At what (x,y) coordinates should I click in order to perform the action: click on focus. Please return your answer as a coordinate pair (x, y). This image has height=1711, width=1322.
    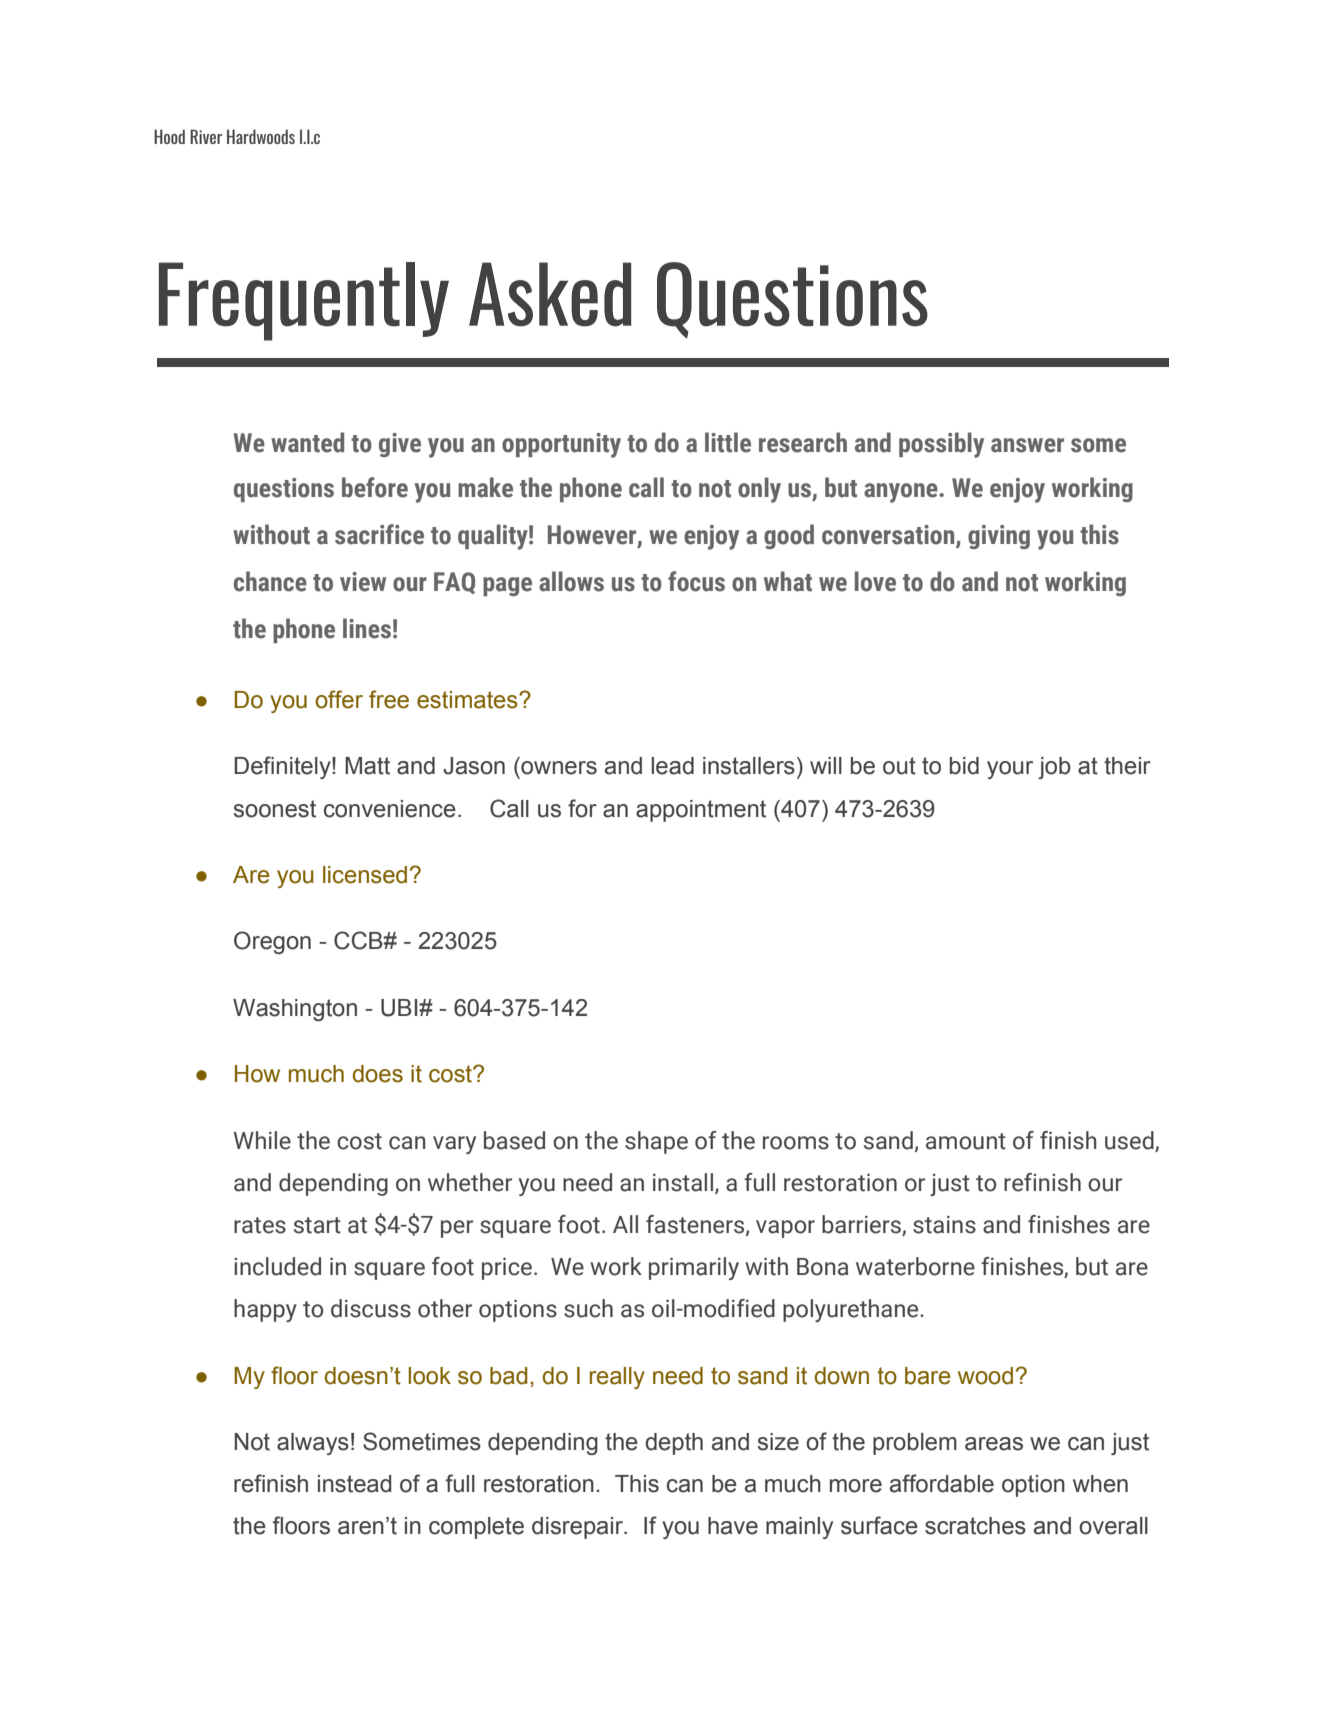
    Looking at the image, I should click on (696, 581).
